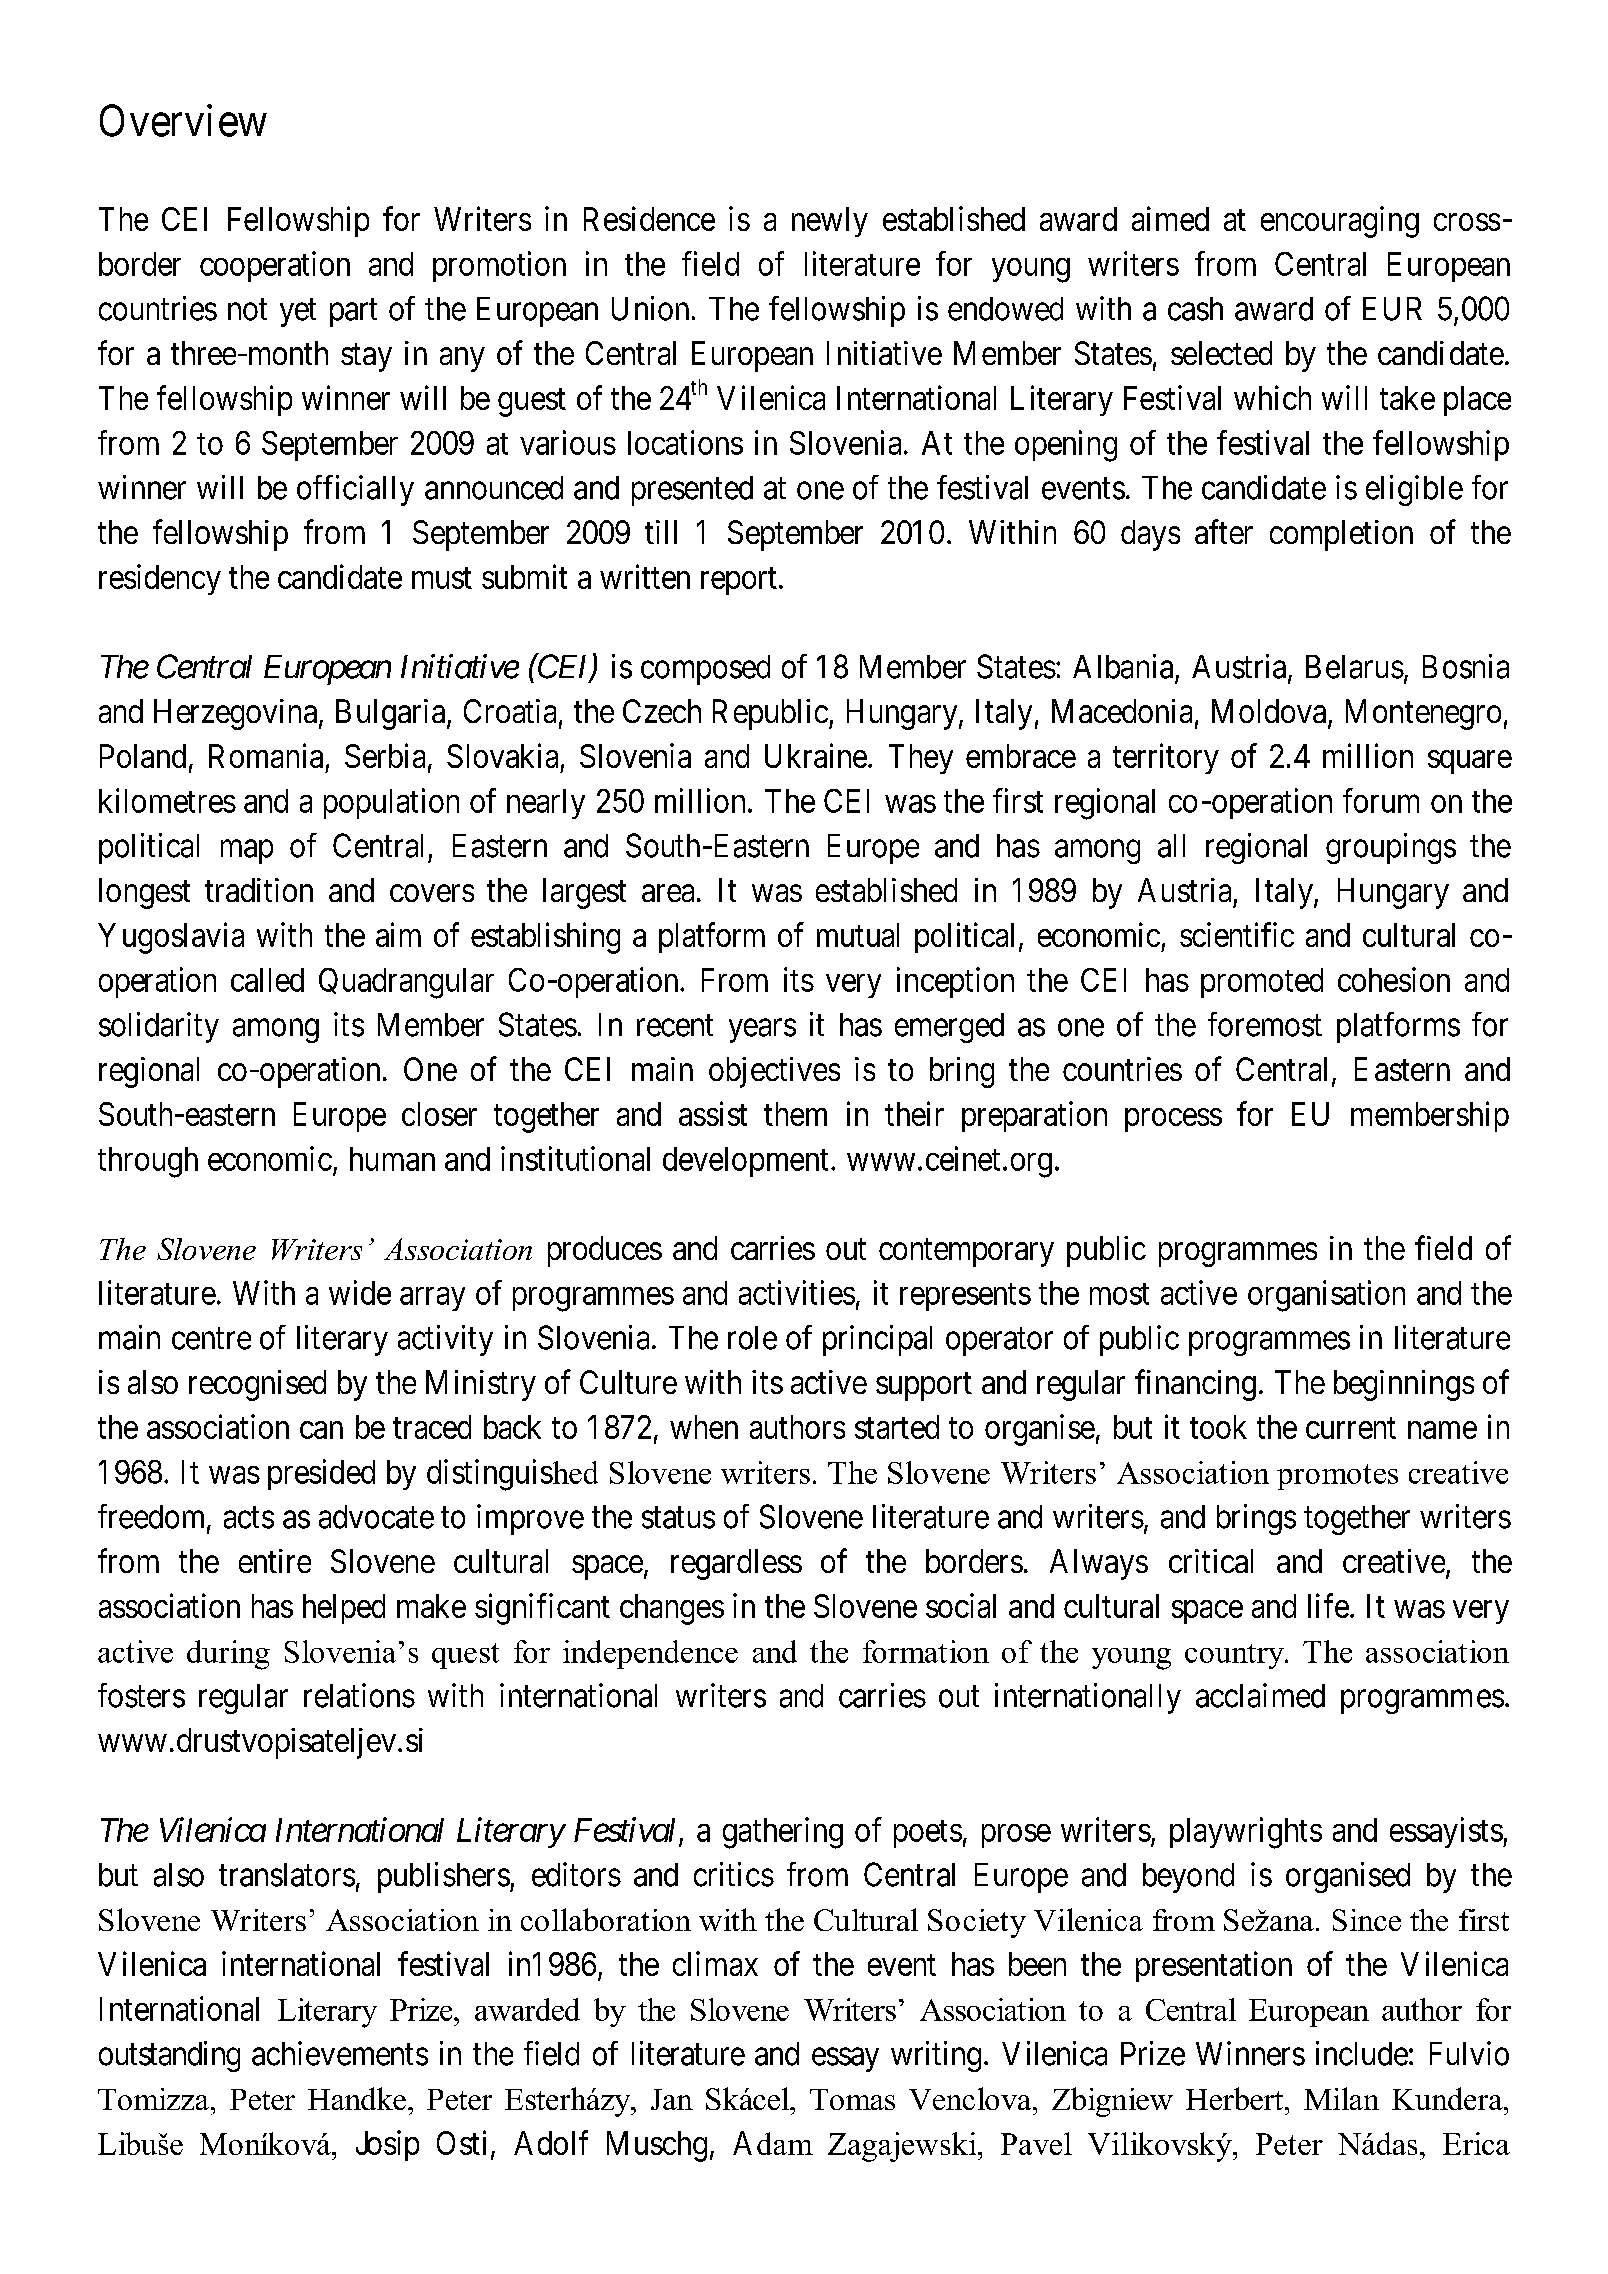 The width and height of the image is (1608, 2274). Describe the element at coordinates (1262, 983) in the image. I see `promoted` at that location.
